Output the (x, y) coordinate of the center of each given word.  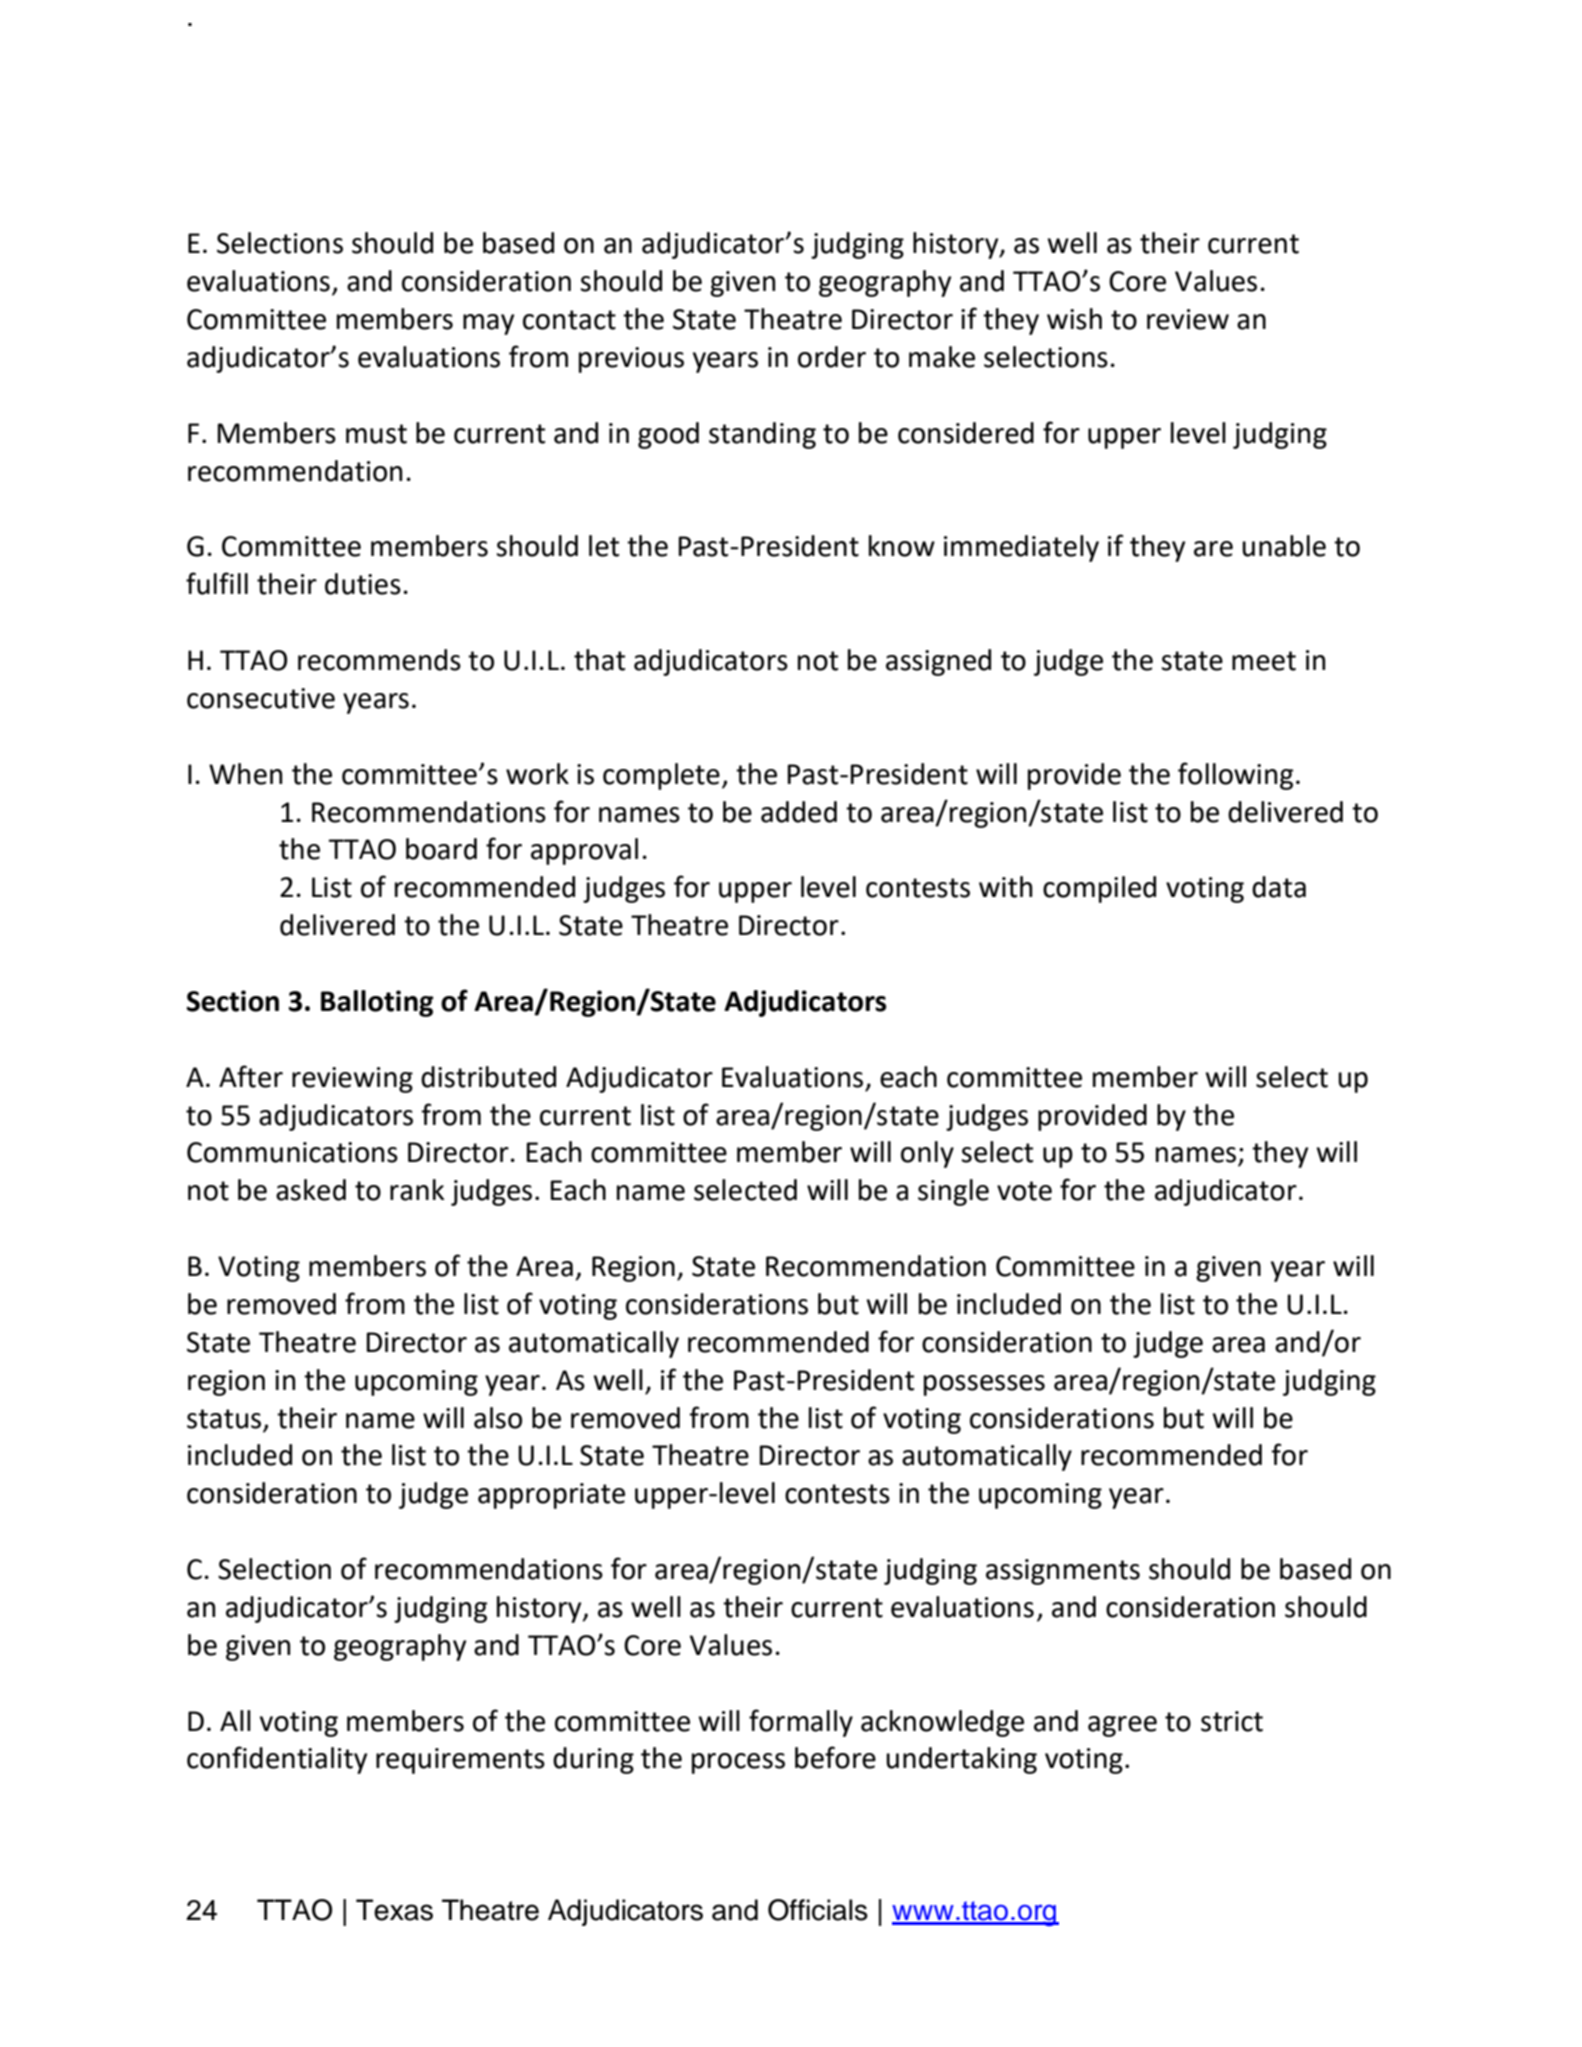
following (1235, 776)
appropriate (551, 1496)
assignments (1063, 1572)
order (832, 357)
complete (661, 776)
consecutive (261, 698)
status (224, 1419)
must (376, 434)
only (927, 1154)
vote (1024, 1191)
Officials (818, 1910)
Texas (394, 1910)
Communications (292, 1152)
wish (1074, 319)
